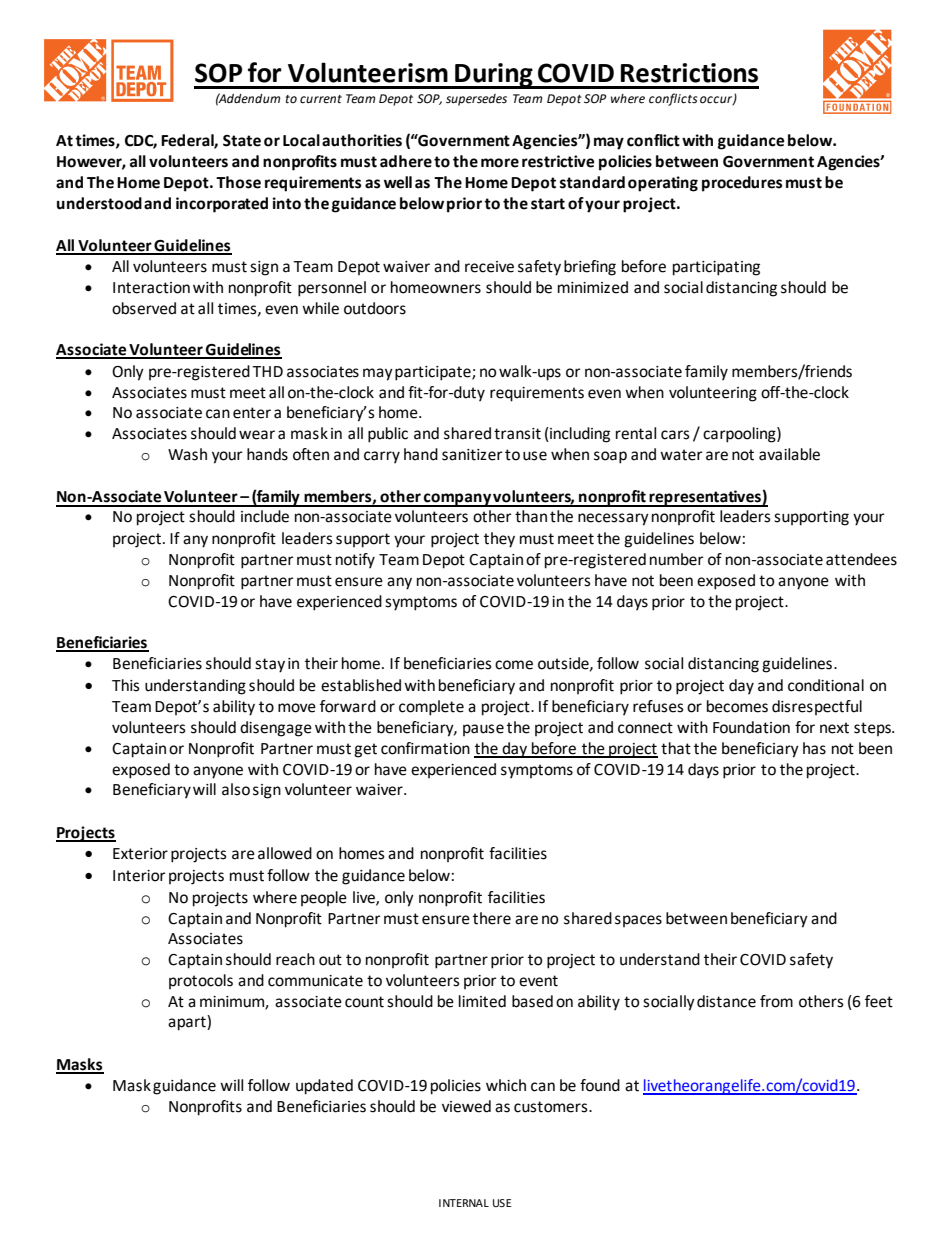 The height and width of the image is (1233, 952). What do you see at coordinates (431, 708) in the image?
I see `complete` at bounding box center [431, 708].
